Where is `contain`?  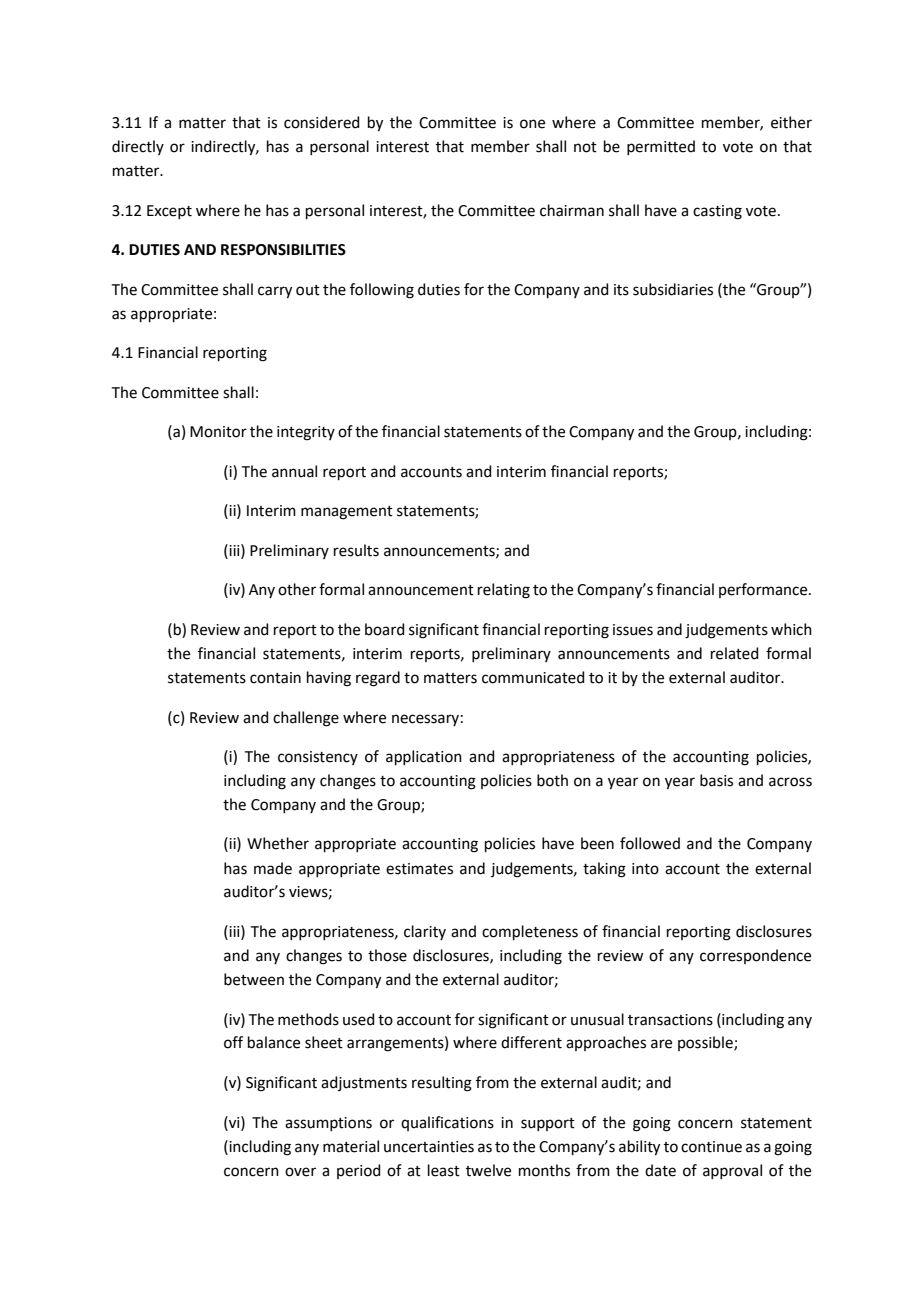 contain is located at coordinates (275, 678).
